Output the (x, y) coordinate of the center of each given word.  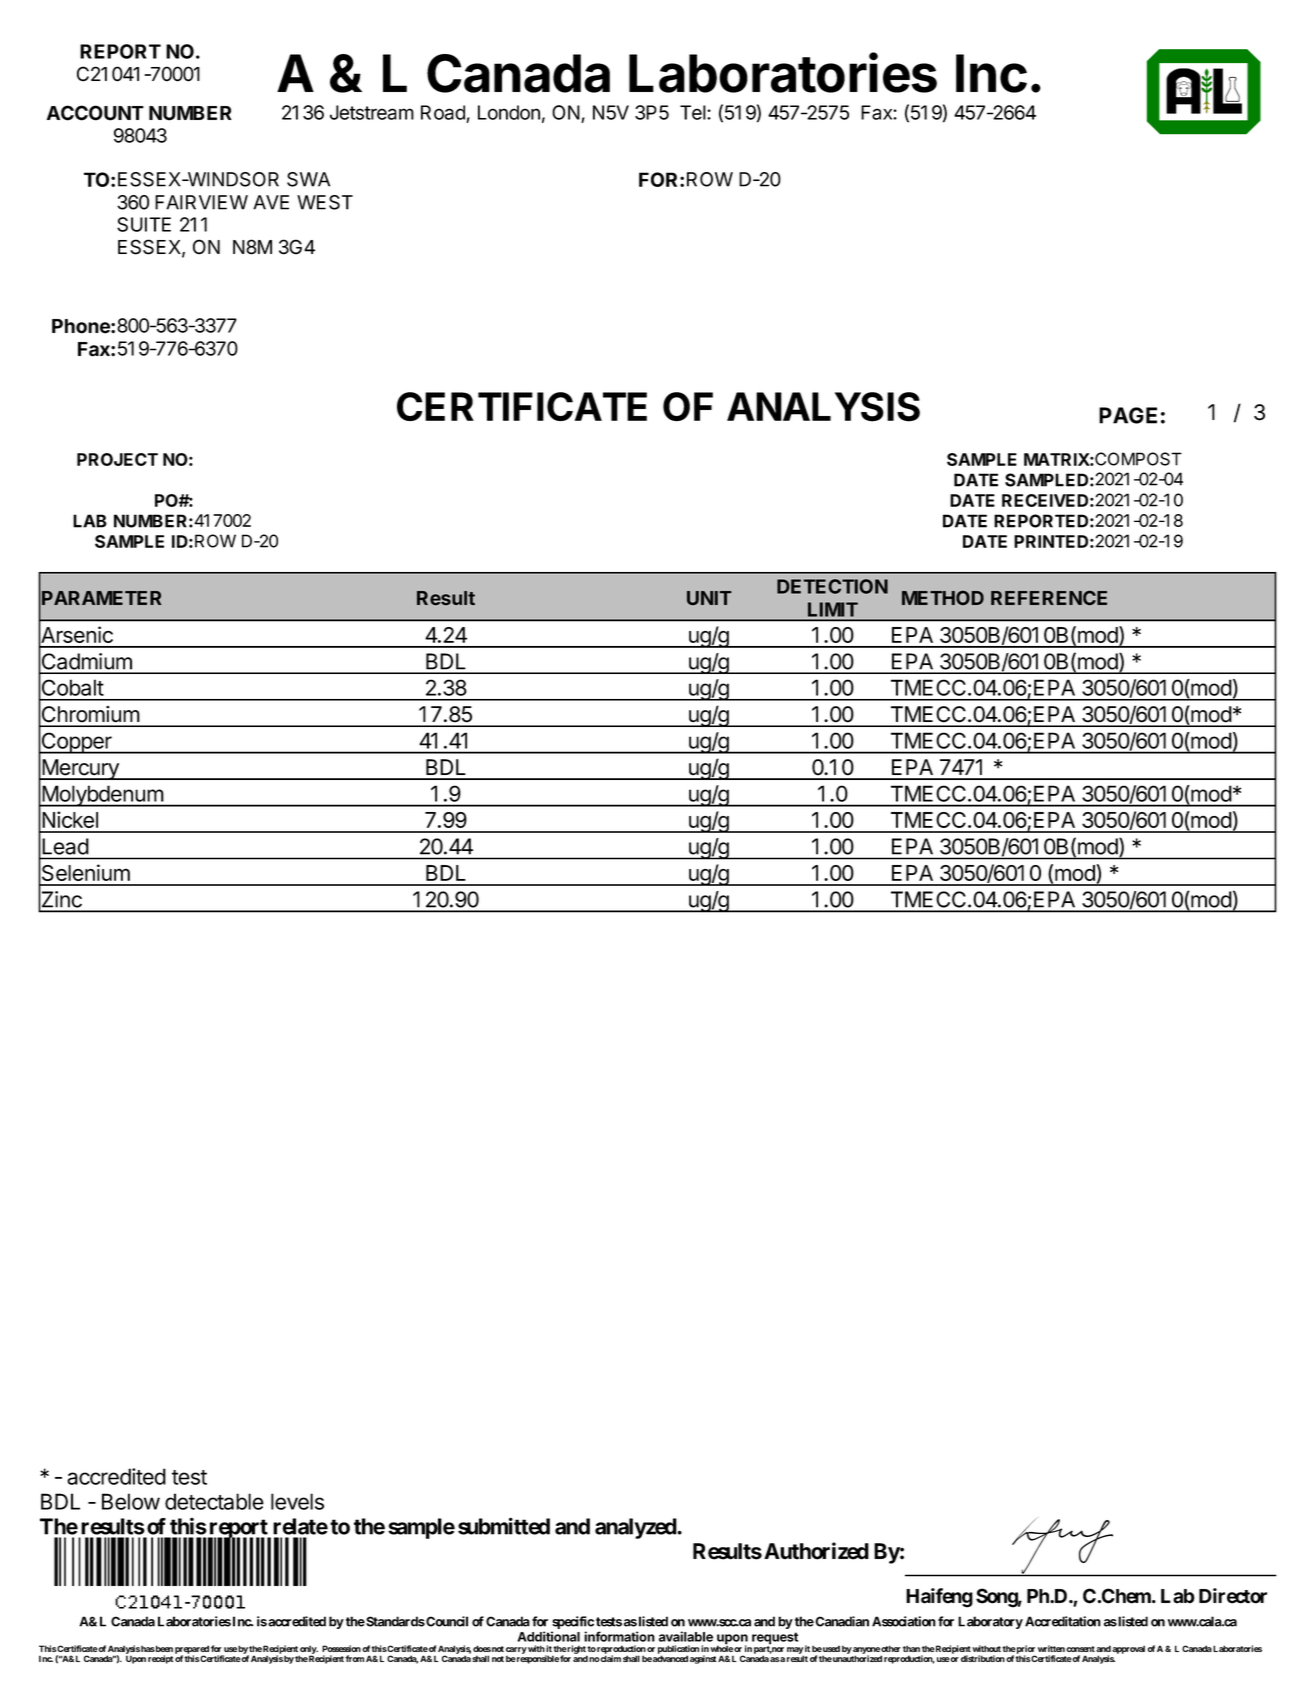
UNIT (709, 598)
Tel (694, 112)
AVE (271, 202)
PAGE (1128, 415)
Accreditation (1063, 1621)
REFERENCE (1049, 598)
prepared (192, 1650)
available (686, 1636)
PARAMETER (101, 598)
